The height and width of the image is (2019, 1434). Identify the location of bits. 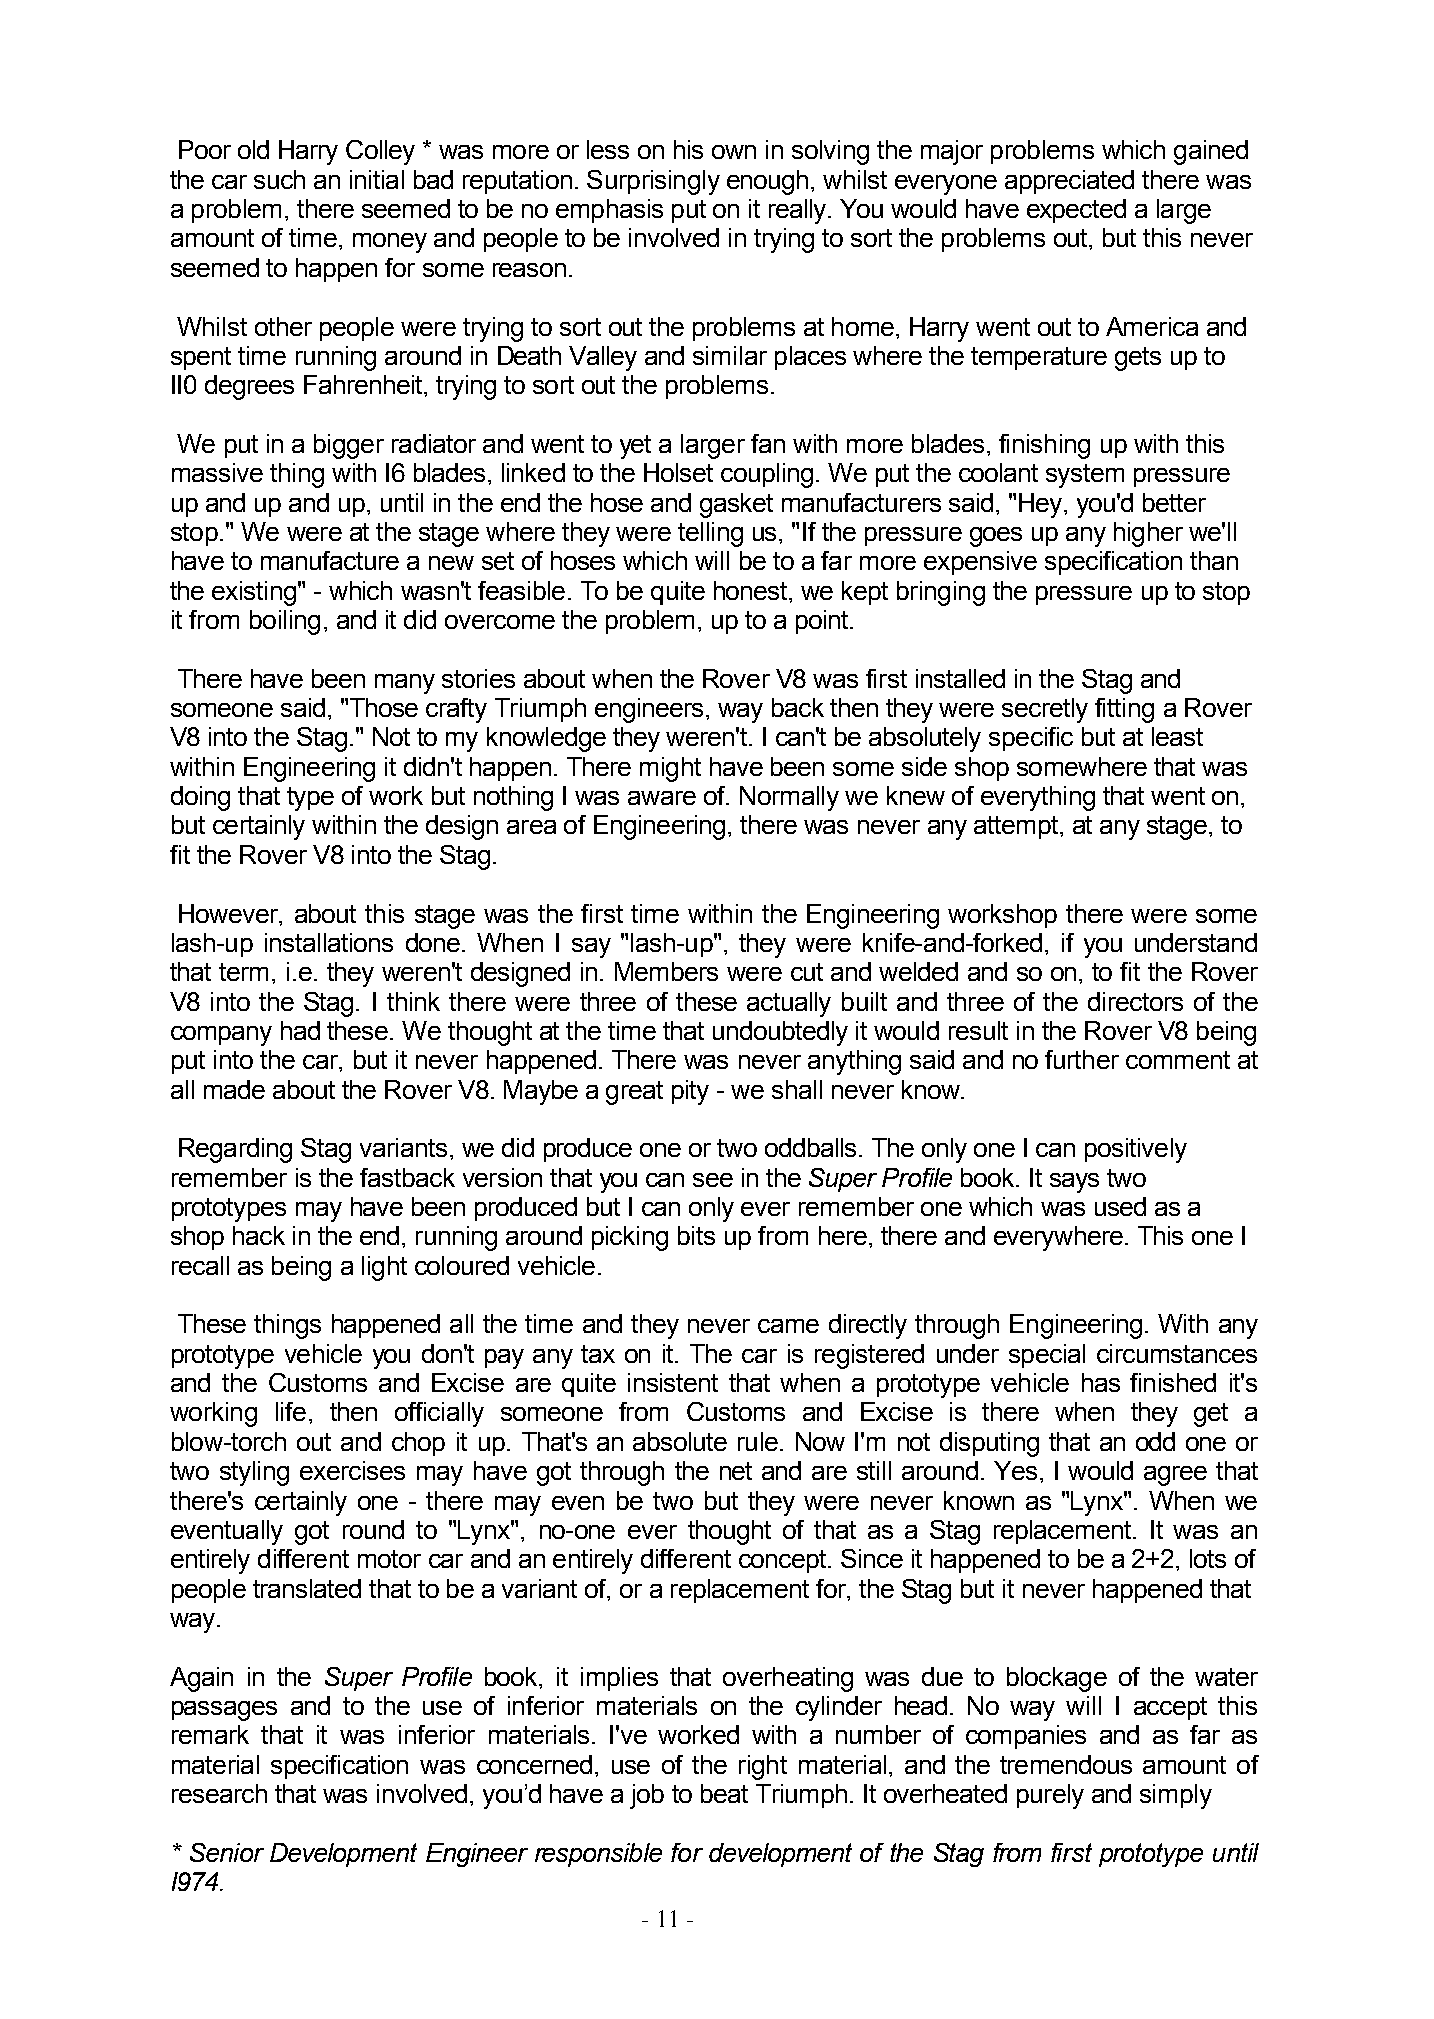
(696, 1235).
